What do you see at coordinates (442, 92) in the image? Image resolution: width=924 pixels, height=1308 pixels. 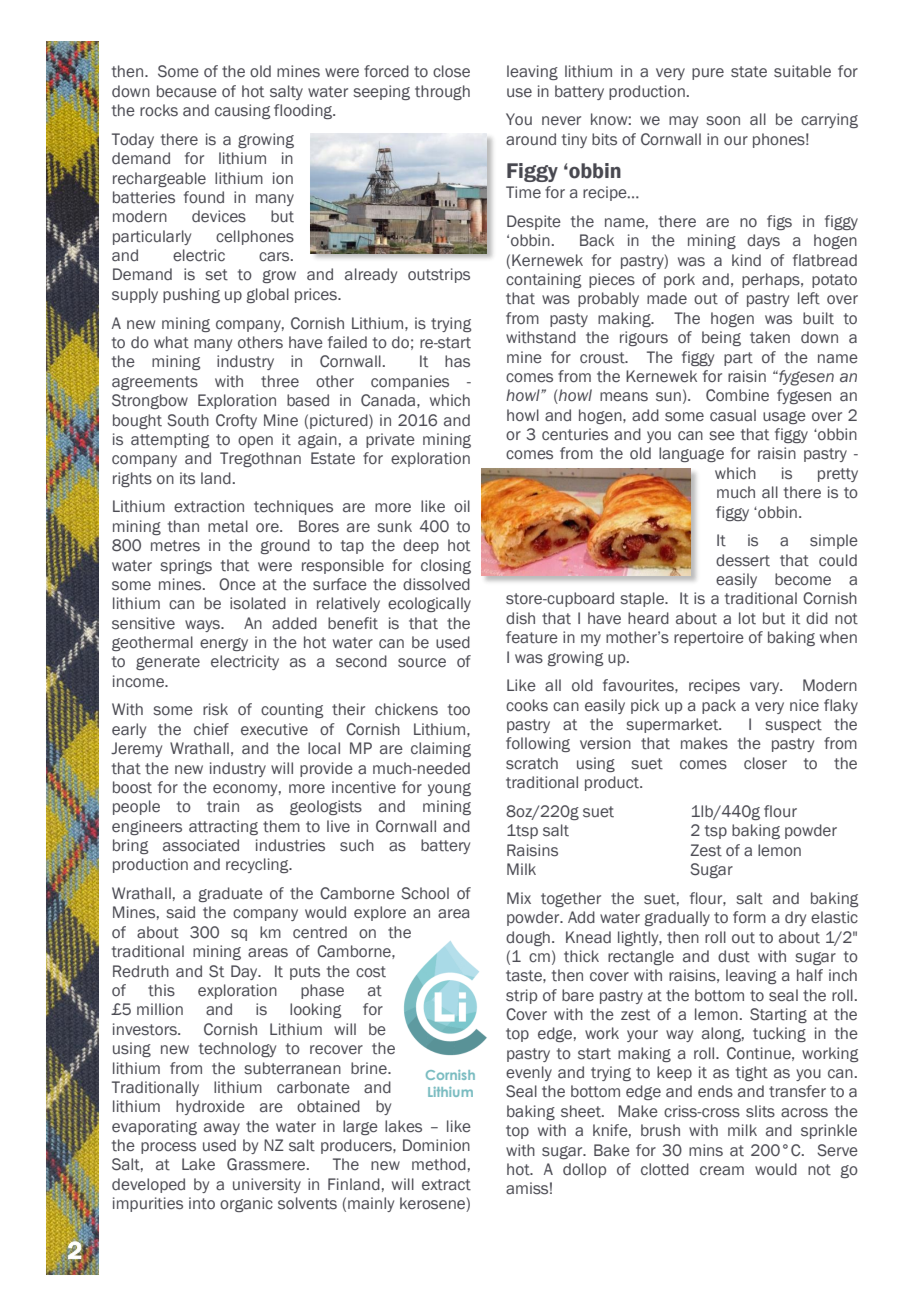 I see `through` at bounding box center [442, 92].
